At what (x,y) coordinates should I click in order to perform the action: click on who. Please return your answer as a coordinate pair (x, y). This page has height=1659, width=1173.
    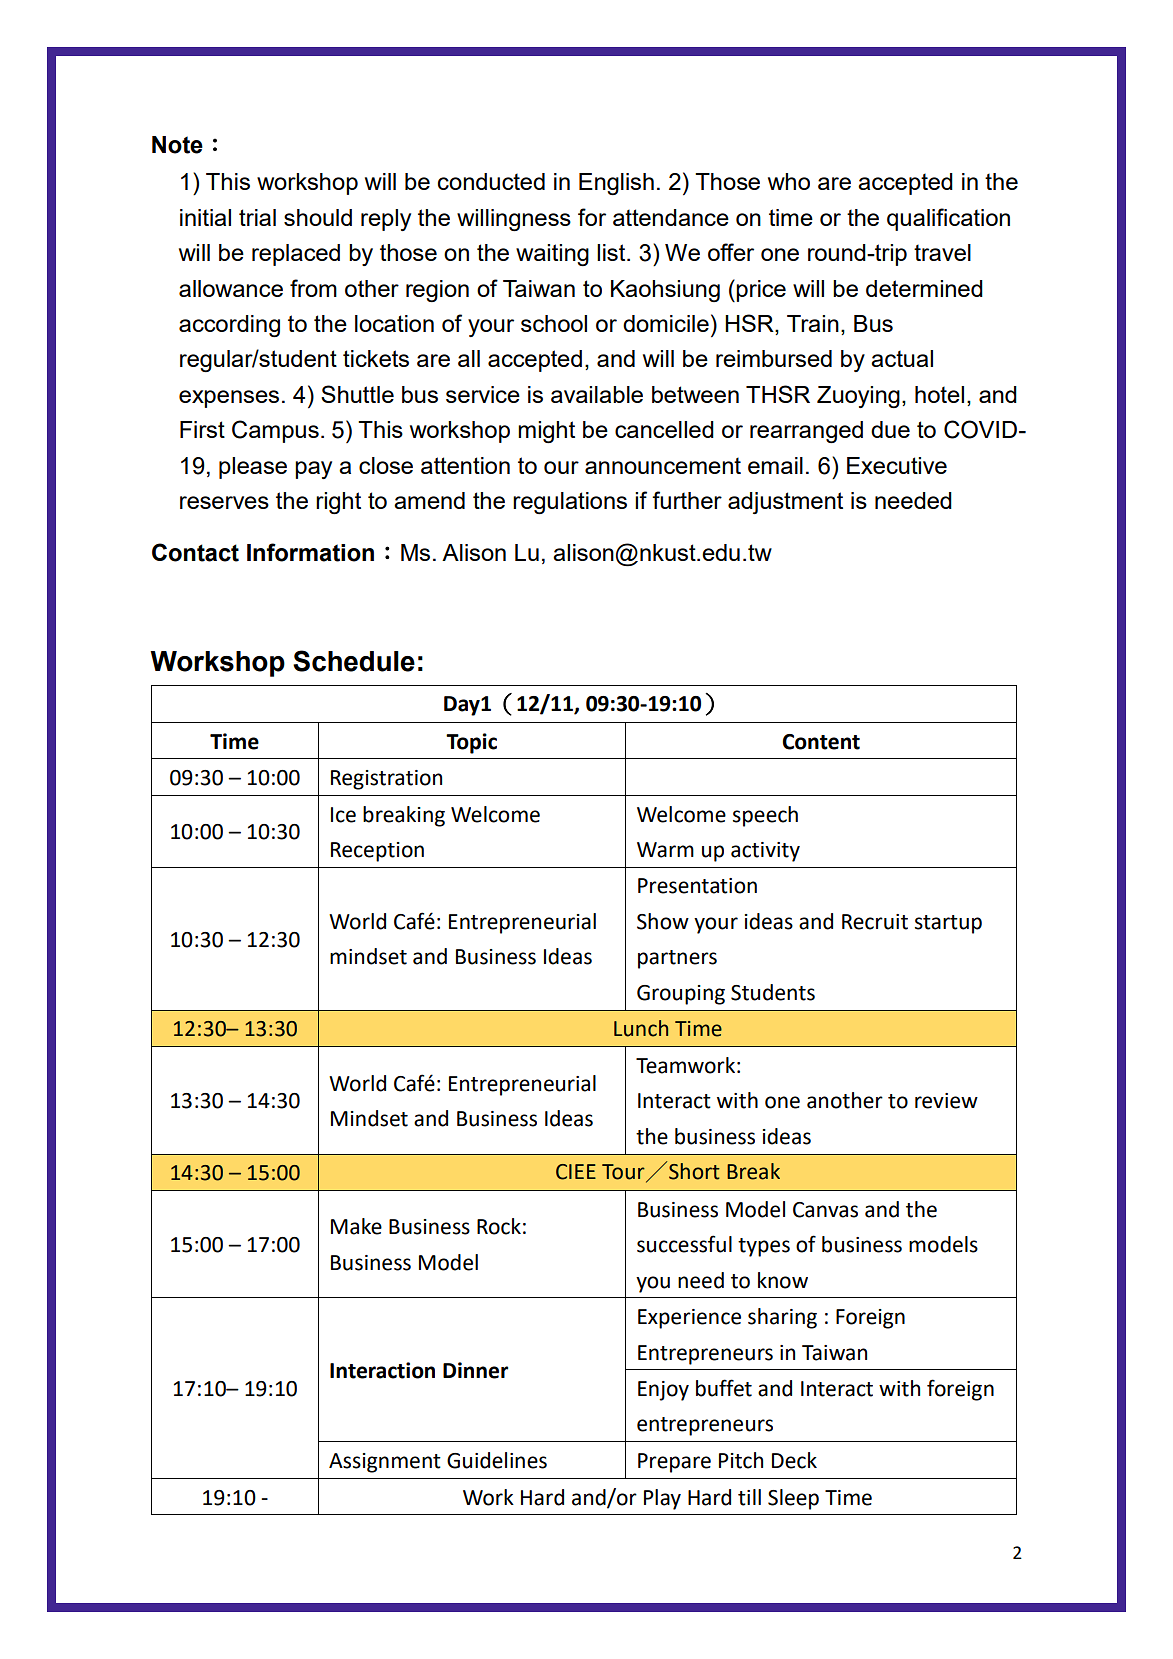
    Looking at the image, I should click on (789, 181).
